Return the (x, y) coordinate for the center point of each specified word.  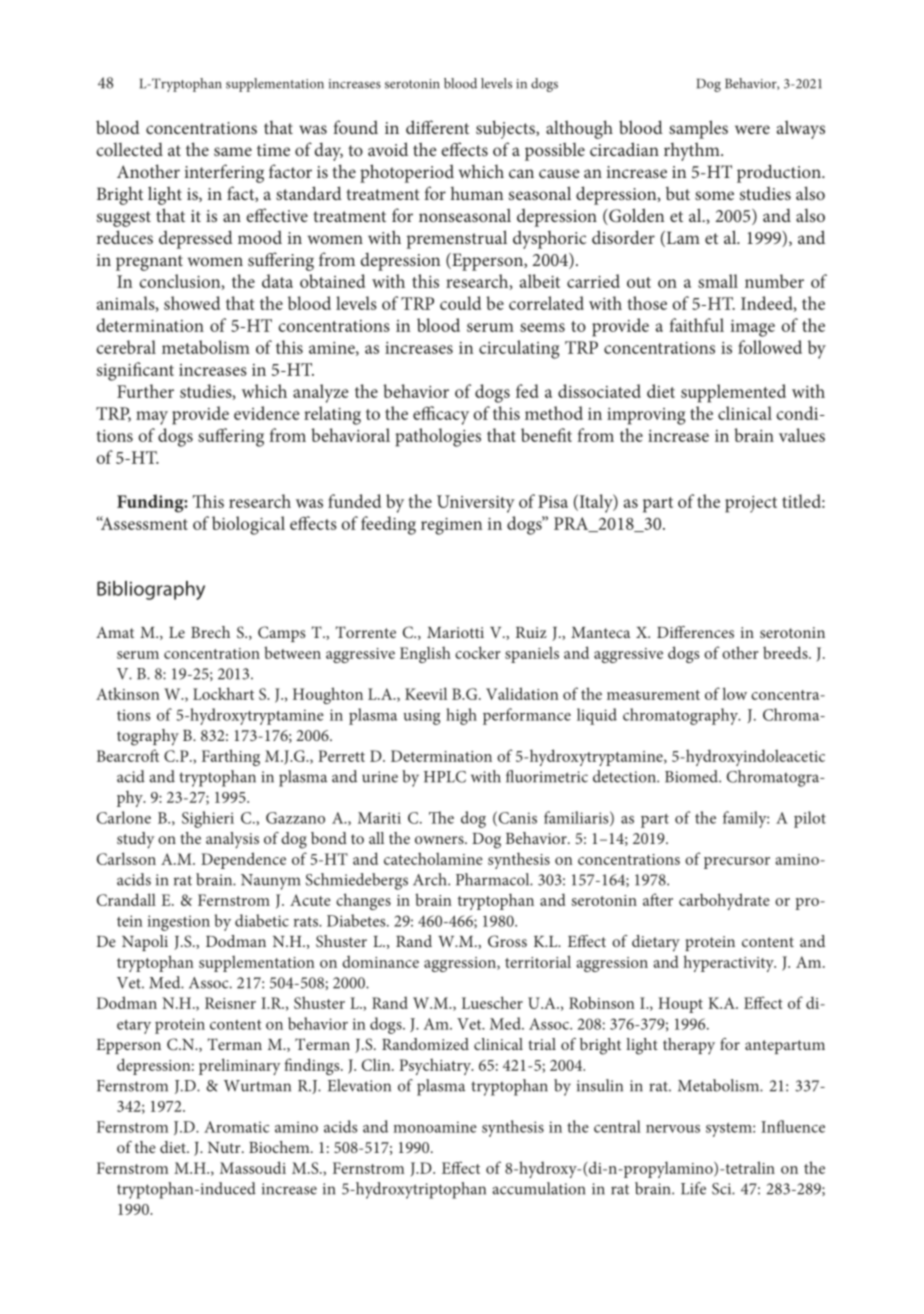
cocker (478, 652)
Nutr (225, 1147)
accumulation (538, 1188)
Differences (695, 632)
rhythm (693, 151)
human (477, 193)
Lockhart (223, 693)
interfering (224, 173)
